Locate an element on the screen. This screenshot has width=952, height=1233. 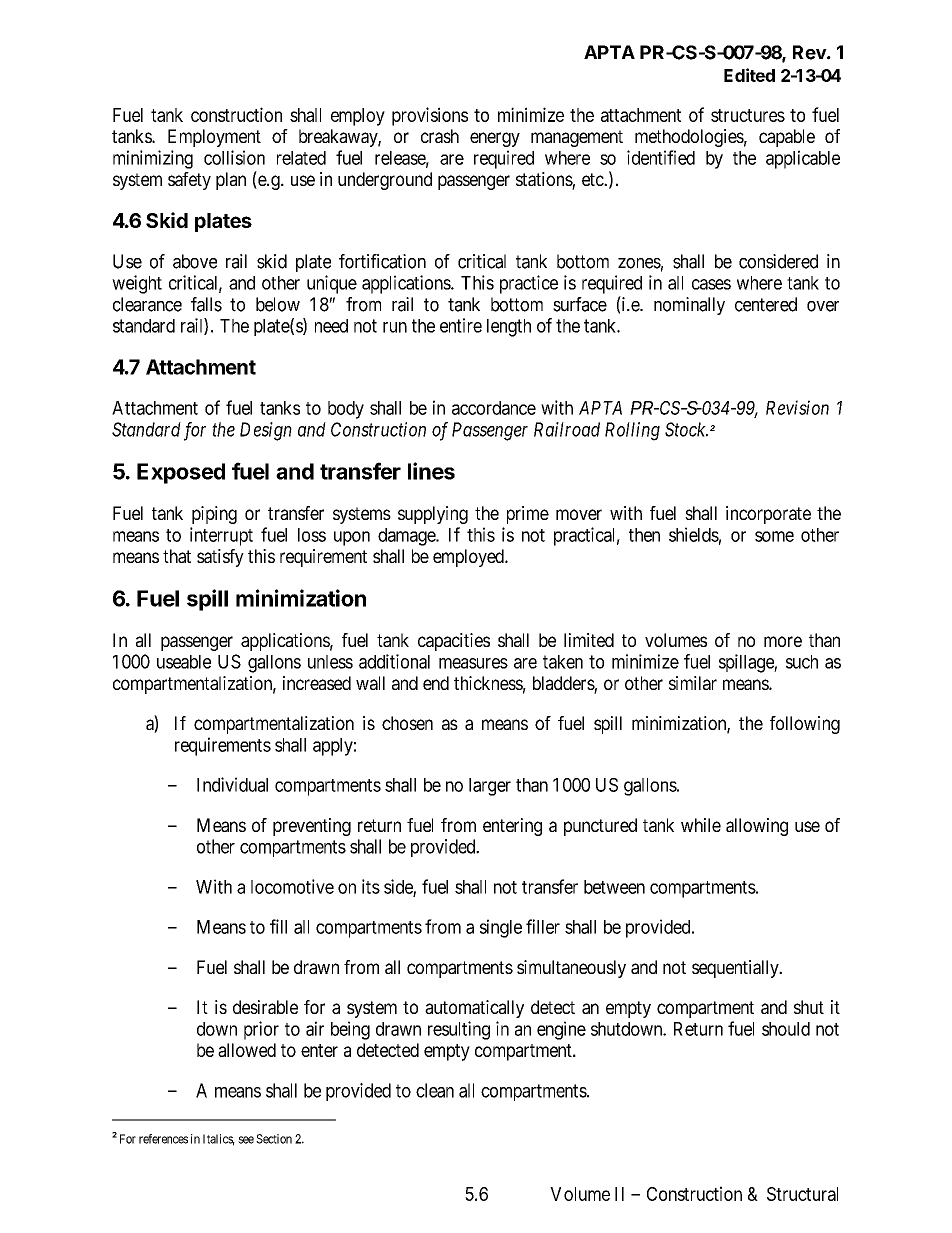
single is located at coordinates (501, 928).
